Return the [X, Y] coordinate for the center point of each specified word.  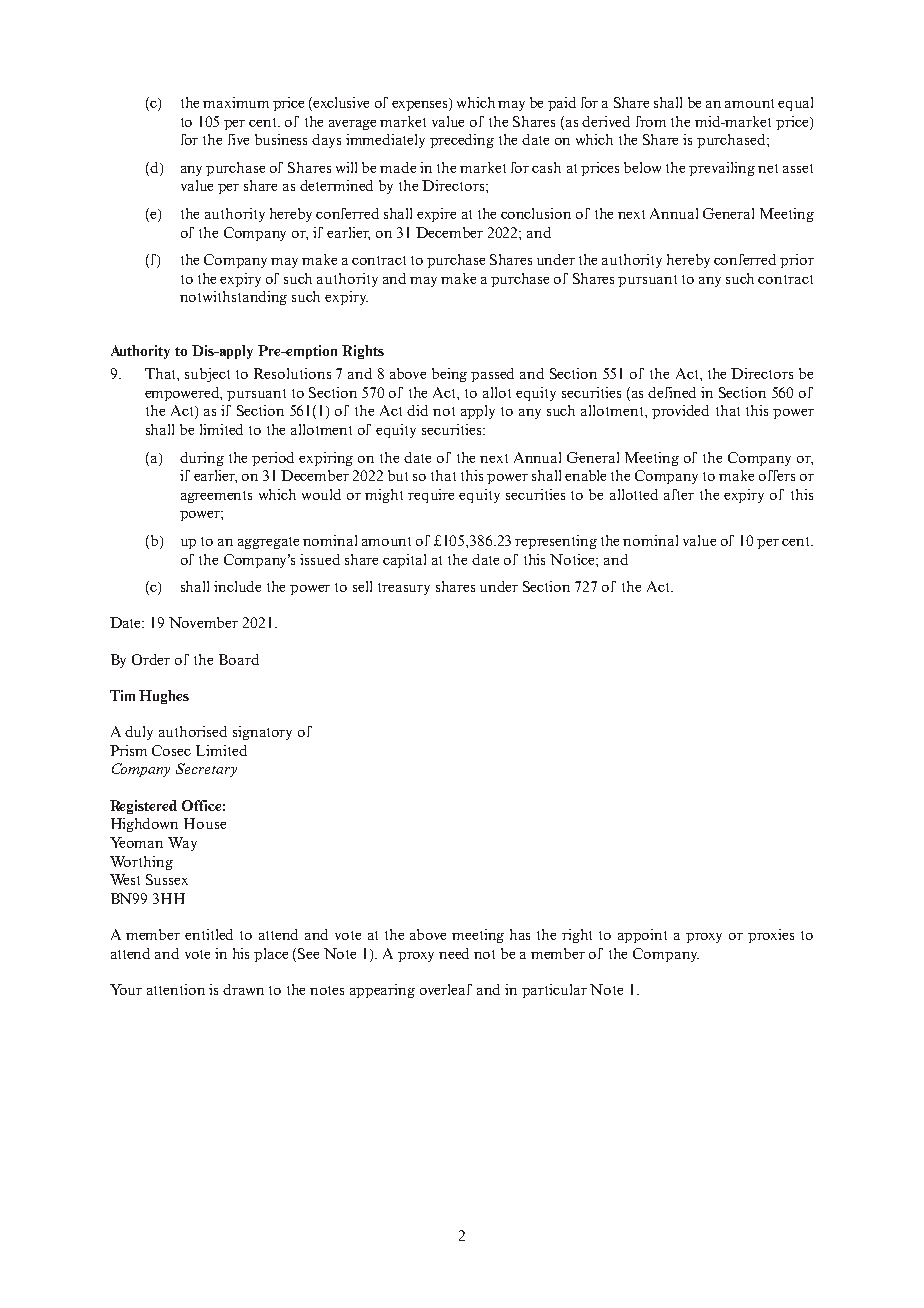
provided [680, 412]
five [238, 139]
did [417, 410]
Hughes [164, 697]
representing [556, 542]
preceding [462, 141]
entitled [209, 934]
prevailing [722, 169]
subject [207, 375]
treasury [404, 589]
